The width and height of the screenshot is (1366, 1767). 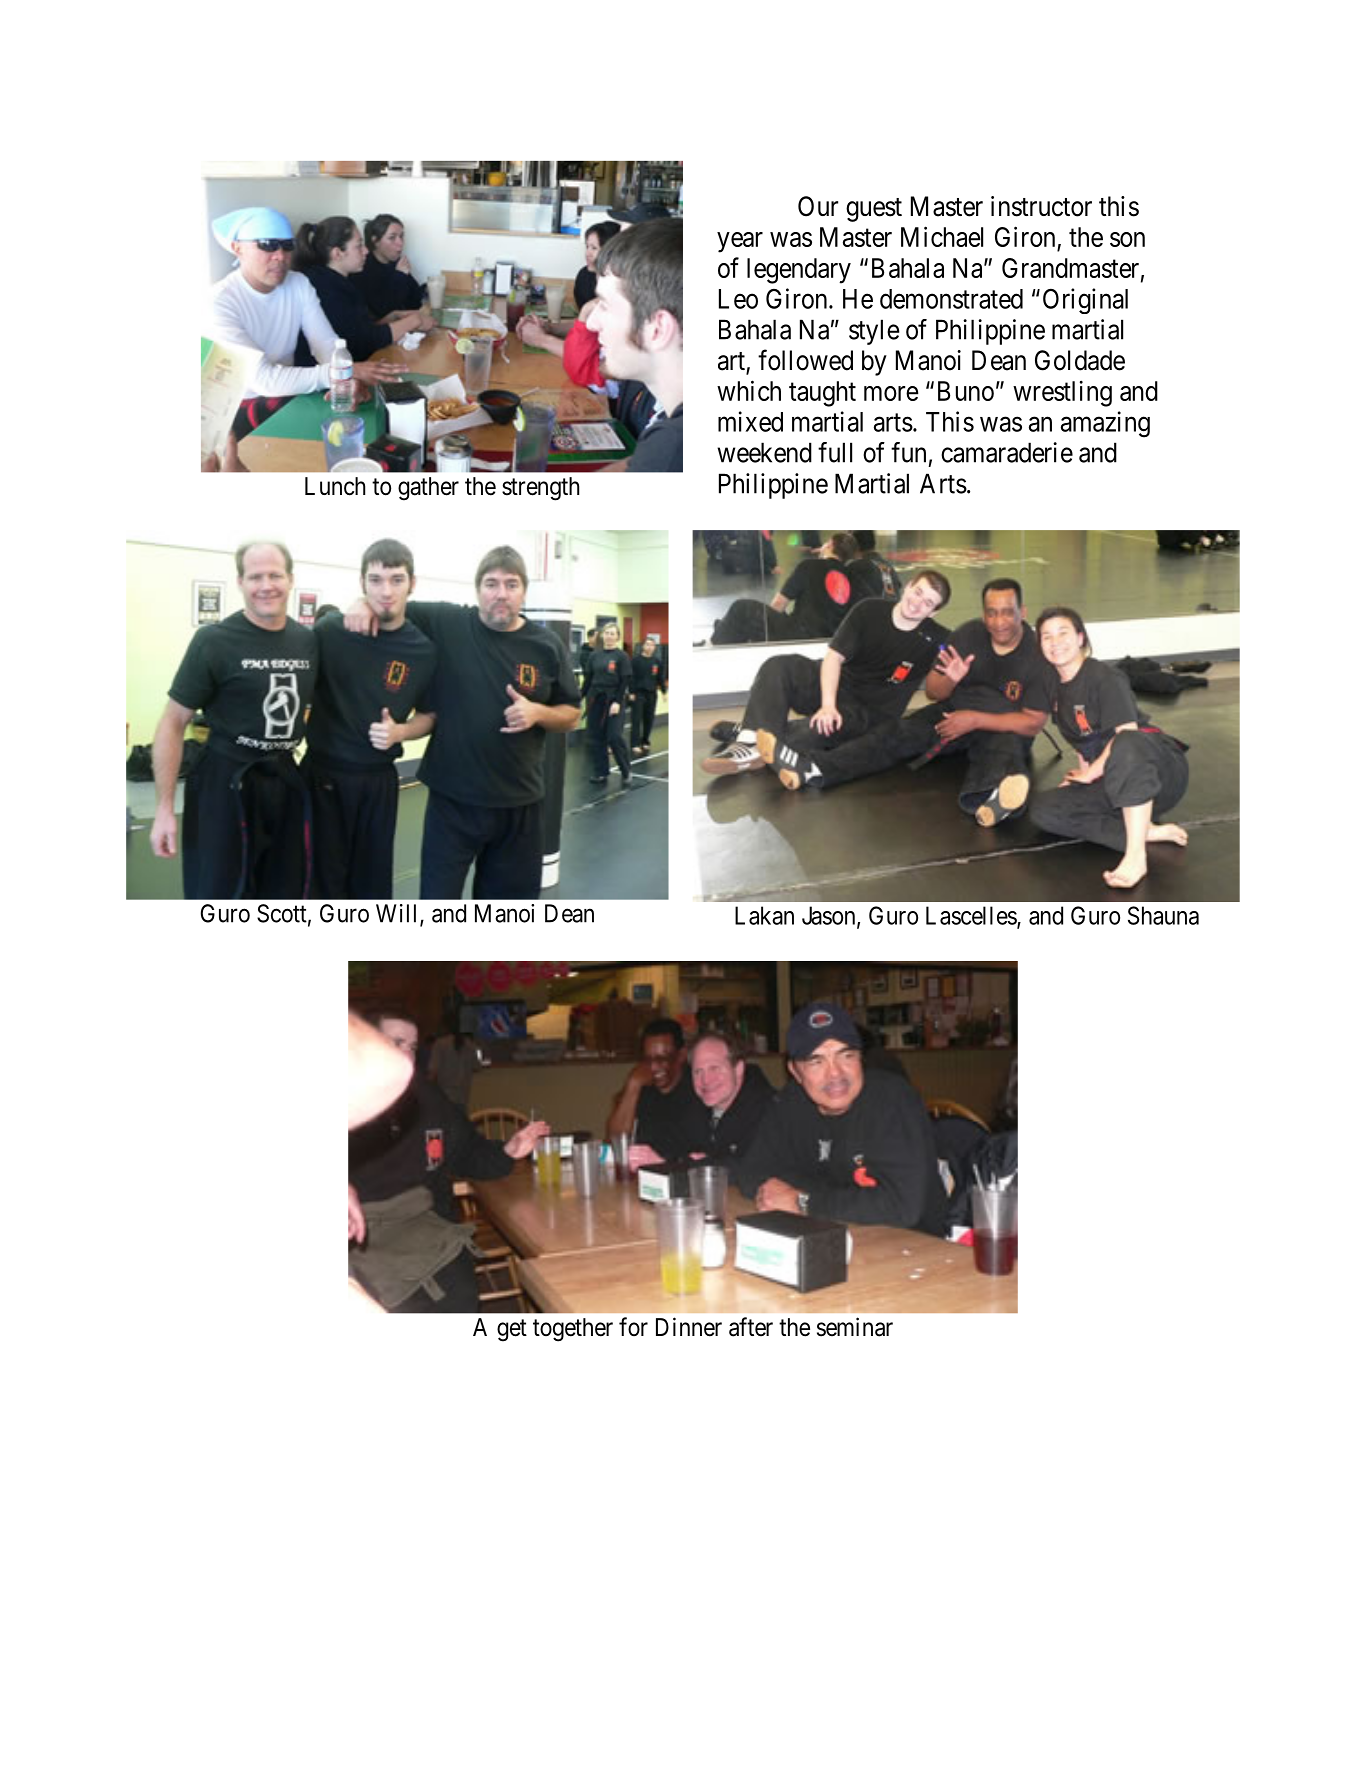 What do you see at coordinates (799, 271) in the screenshot?
I see `legendary` at bounding box center [799, 271].
